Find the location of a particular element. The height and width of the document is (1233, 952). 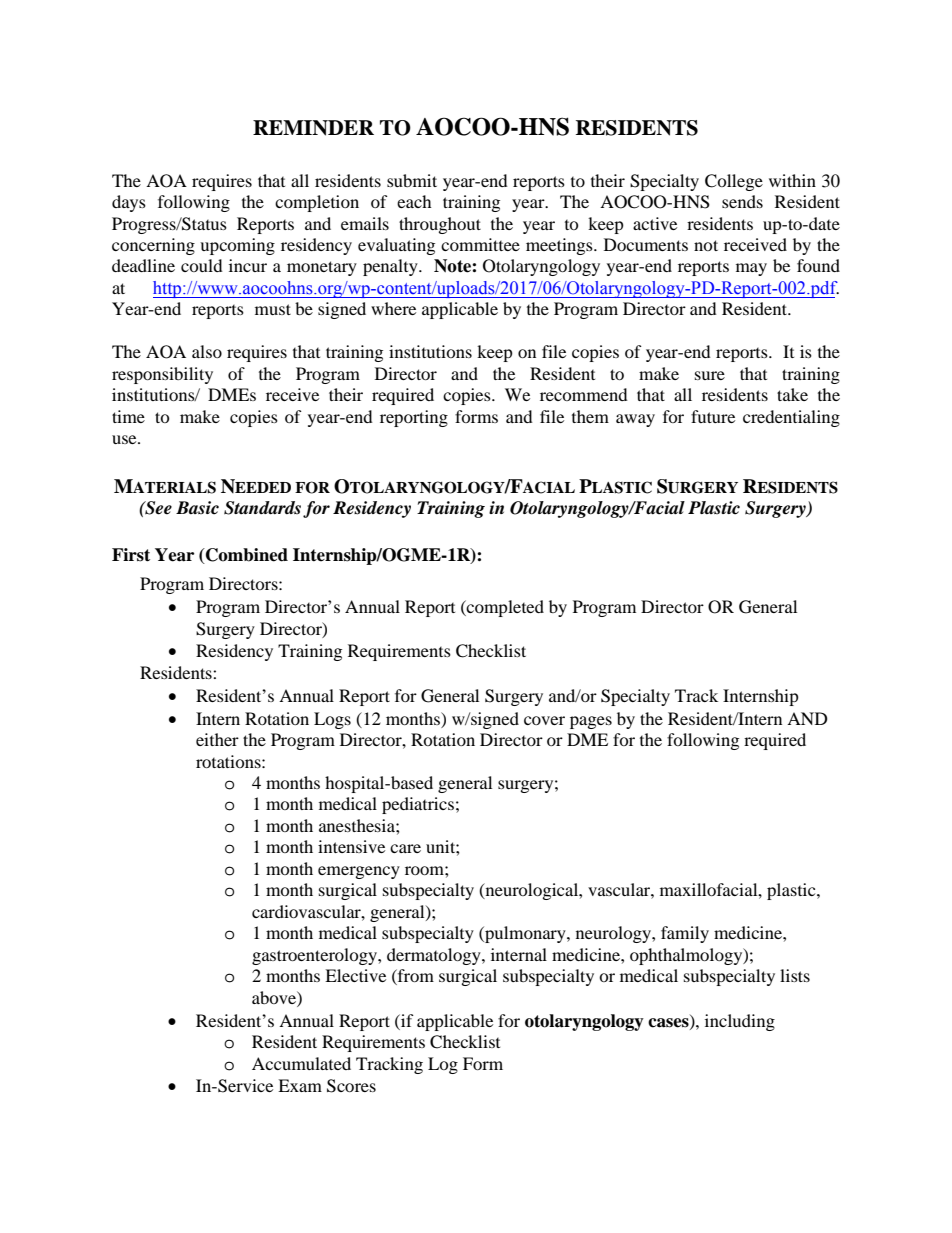

including is located at coordinates (740, 1022).
